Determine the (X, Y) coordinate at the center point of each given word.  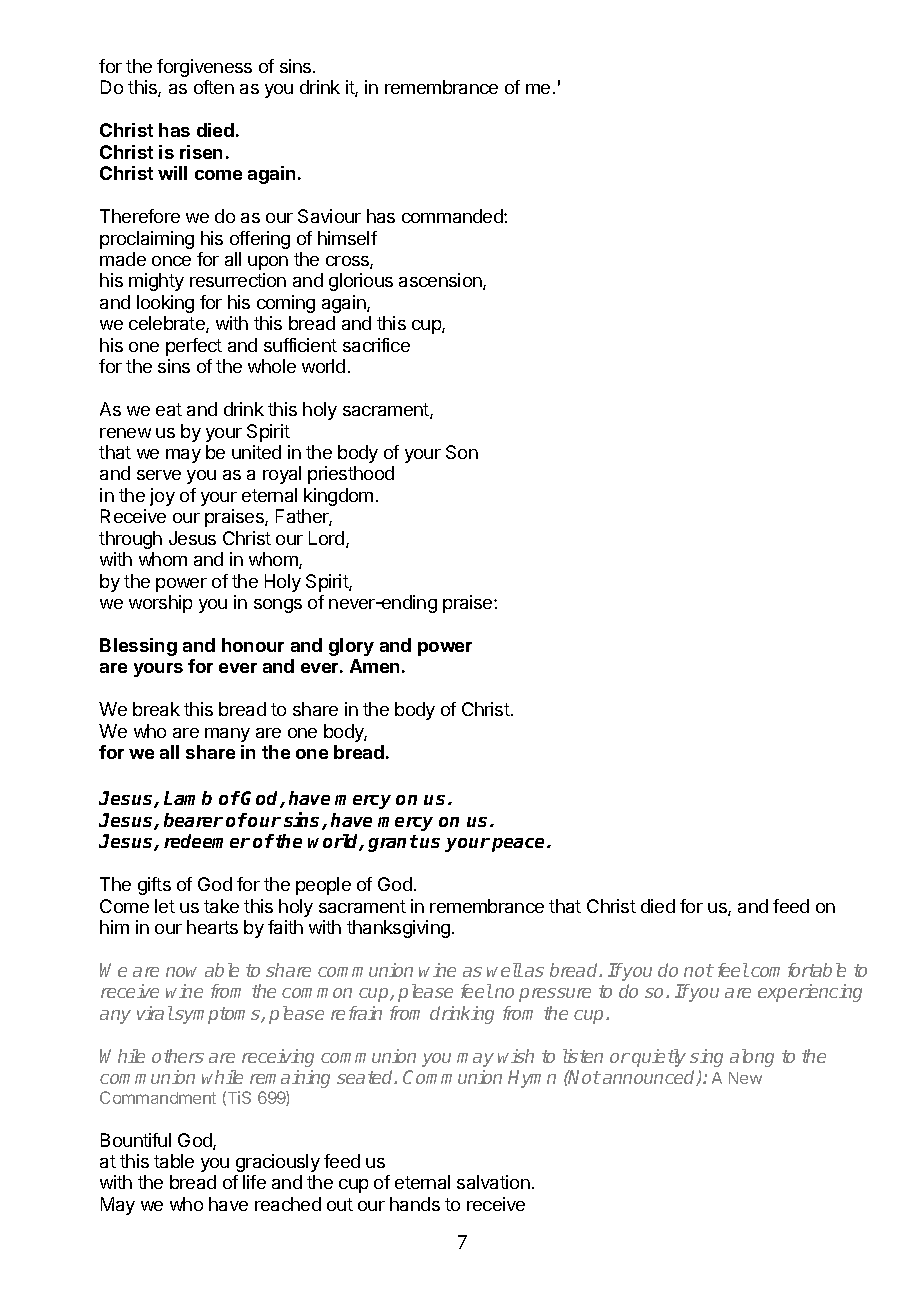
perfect (194, 347)
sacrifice (376, 345)
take (221, 906)
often (214, 87)
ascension (441, 281)
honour (253, 645)
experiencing (810, 993)
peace (520, 845)
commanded (453, 216)
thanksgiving (398, 929)
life (254, 1182)
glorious (361, 282)
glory (351, 647)
